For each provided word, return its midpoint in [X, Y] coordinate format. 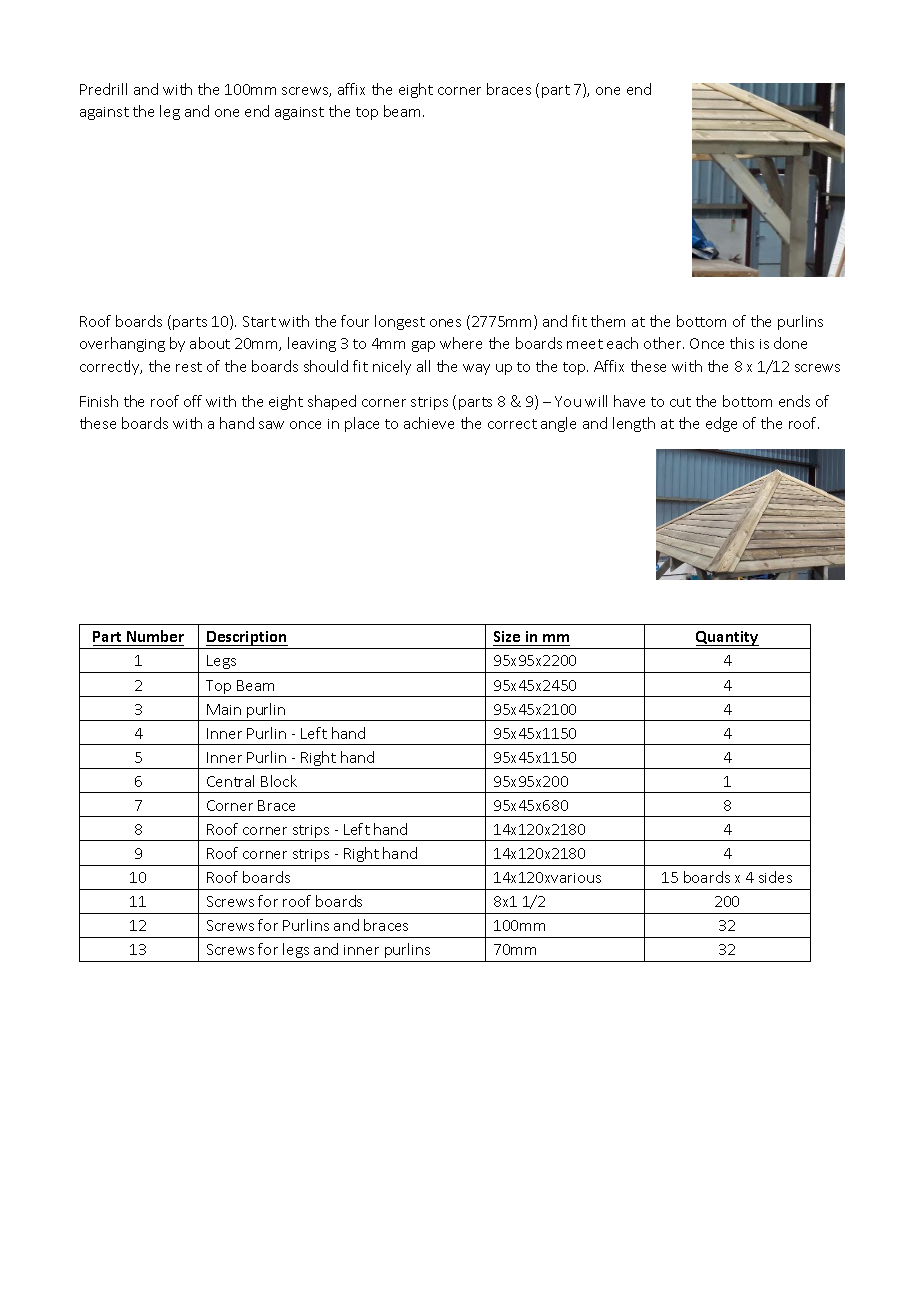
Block [279, 781]
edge [721, 424]
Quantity [727, 638]
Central [230, 781]
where [461, 343]
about [210, 343]
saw [271, 425]
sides [775, 877]
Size [508, 638]
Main [224, 709]
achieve [429, 423]
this [742, 343]
